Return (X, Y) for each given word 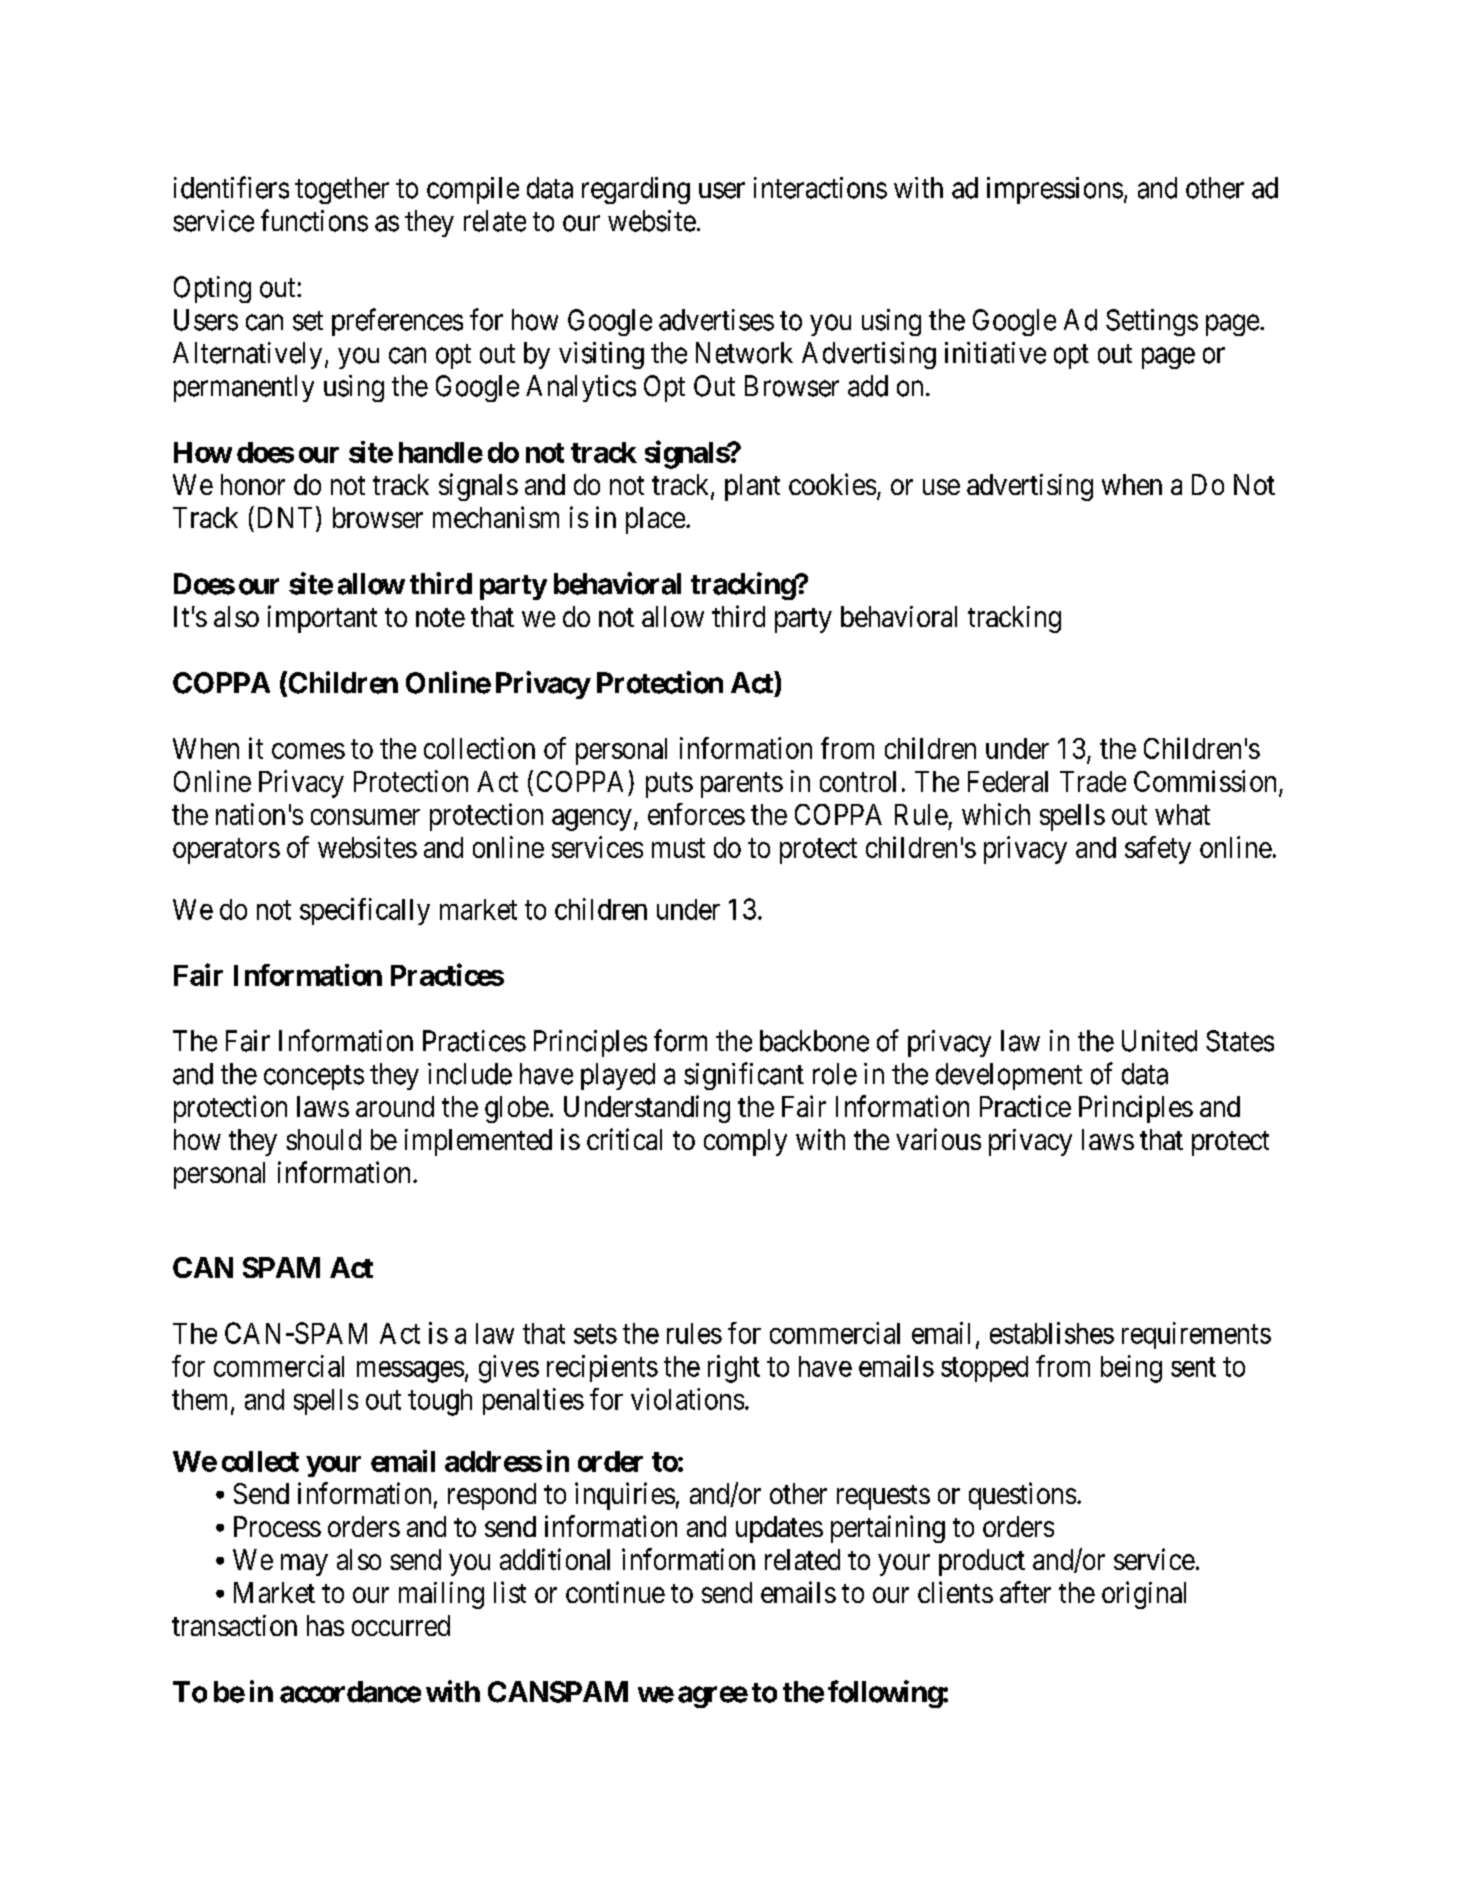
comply (745, 1142)
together (342, 190)
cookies (832, 484)
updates (779, 1529)
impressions (1055, 190)
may (304, 1565)
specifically (365, 911)
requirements (1196, 1335)
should (323, 1139)
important (322, 619)
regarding (636, 190)
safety (1158, 850)
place (655, 520)
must (678, 848)
